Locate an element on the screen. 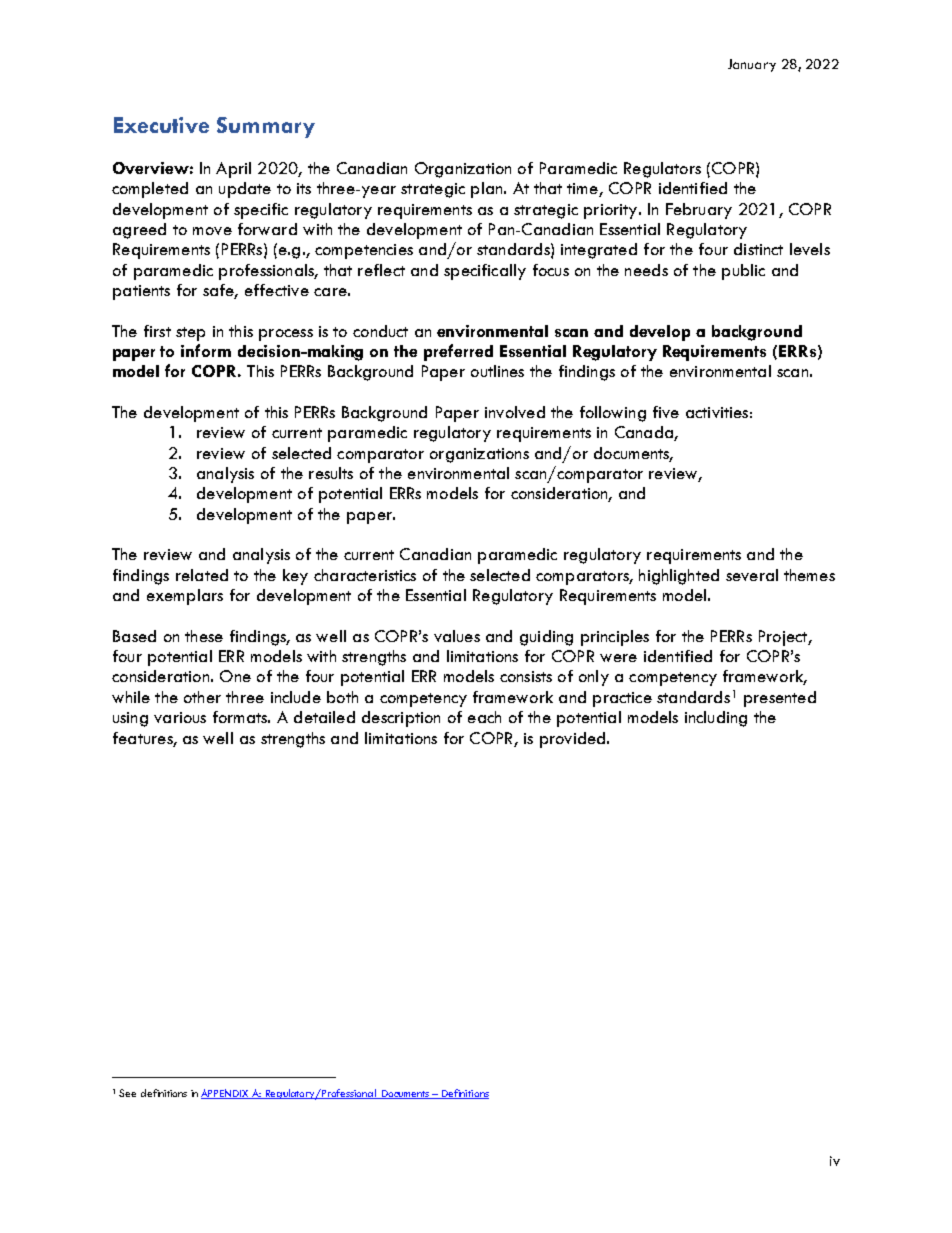 The height and width of the screenshot is (1233, 952). See is located at coordinates (127, 1093).
